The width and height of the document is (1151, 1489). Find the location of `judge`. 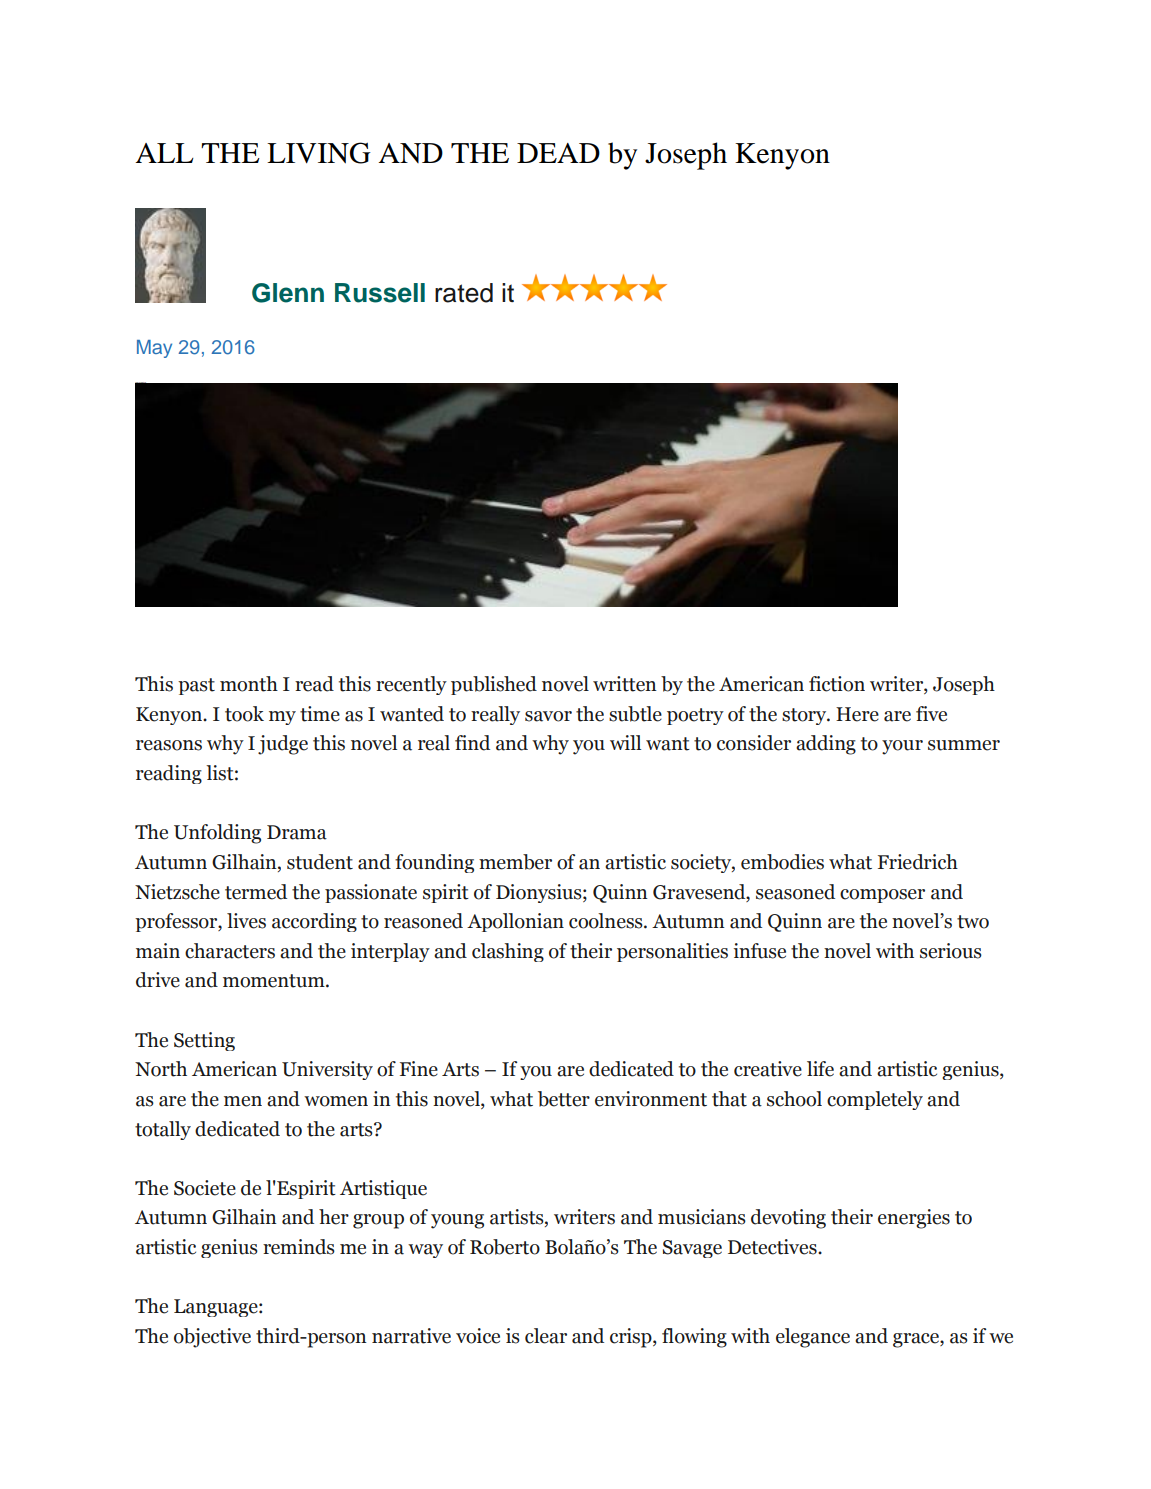

judge is located at coordinates (283, 745).
